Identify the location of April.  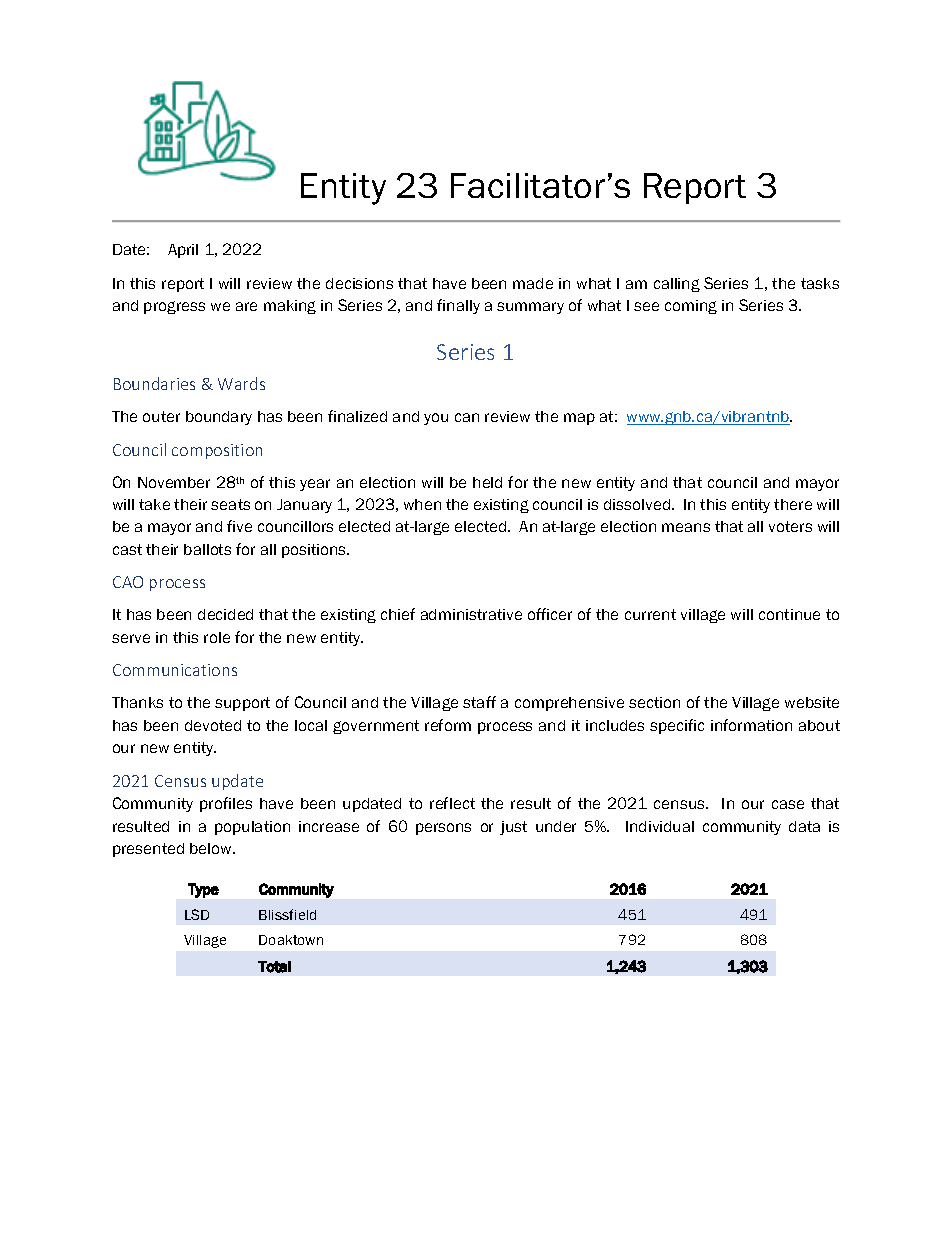
(183, 251).
